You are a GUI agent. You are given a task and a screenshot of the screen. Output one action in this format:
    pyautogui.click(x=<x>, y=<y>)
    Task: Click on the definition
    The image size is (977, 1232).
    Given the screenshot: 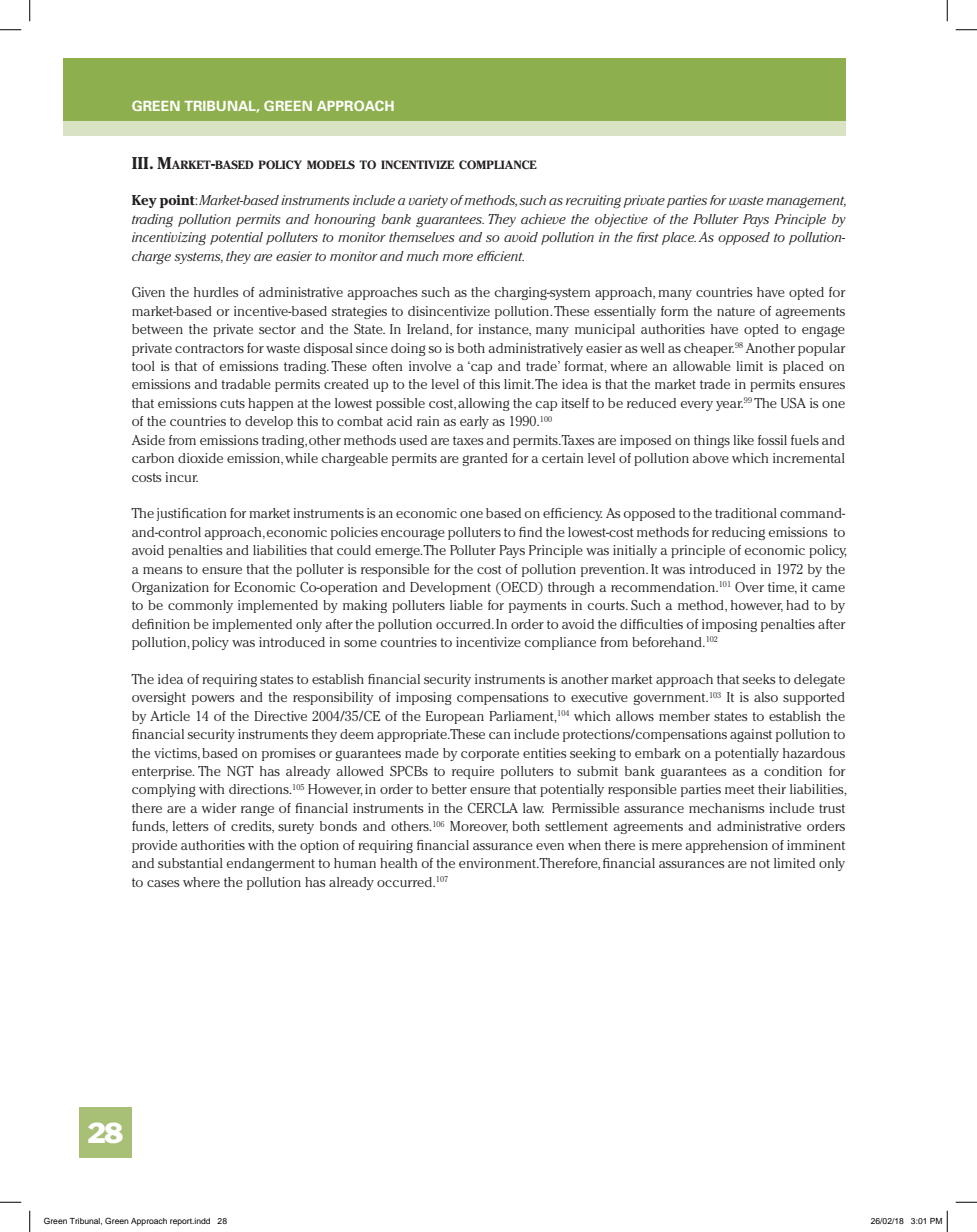 What is the action you would take?
    pyautogui.click(x=161, y=624)
